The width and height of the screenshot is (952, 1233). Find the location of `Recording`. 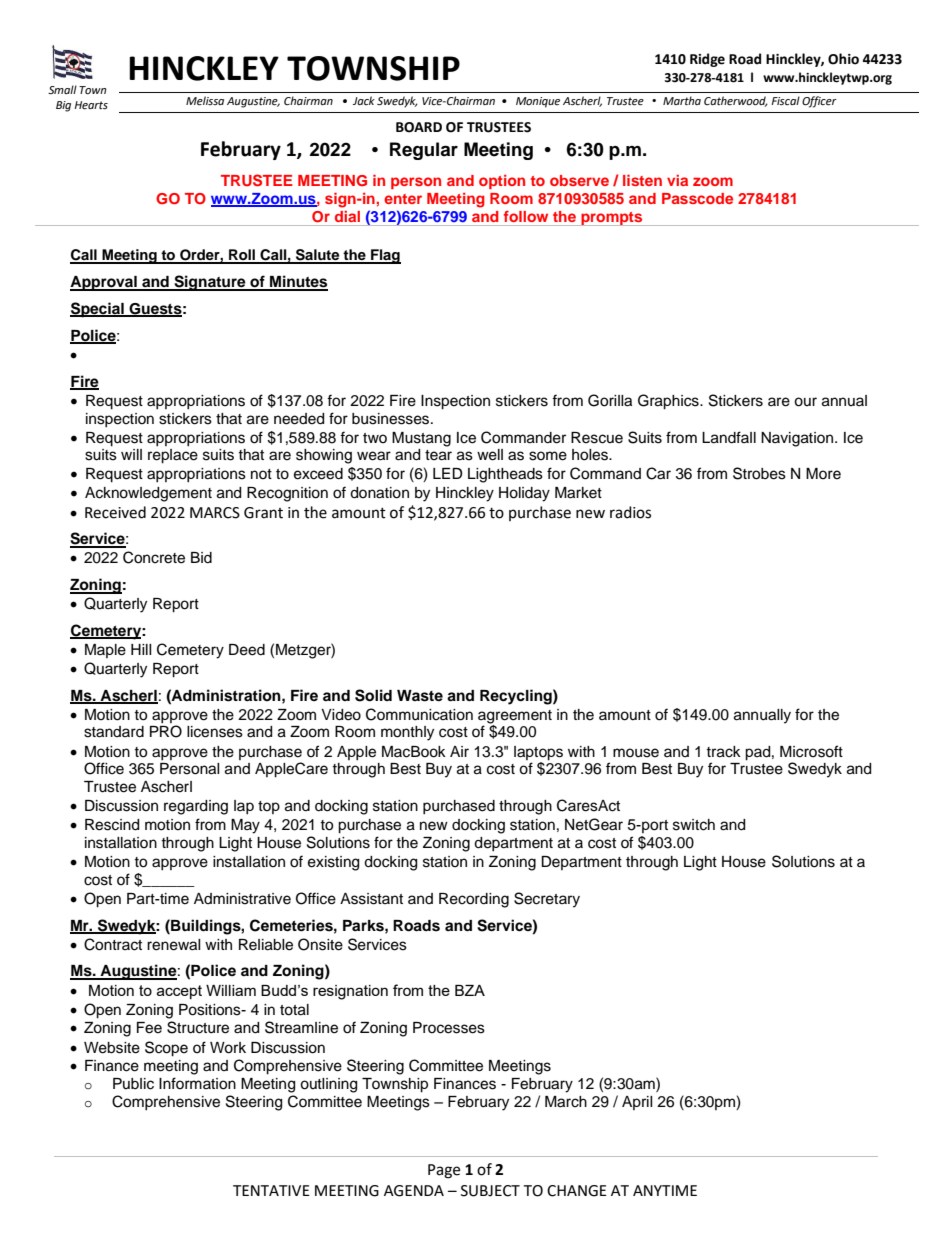

Recording is located at coordinates (474, 900).
